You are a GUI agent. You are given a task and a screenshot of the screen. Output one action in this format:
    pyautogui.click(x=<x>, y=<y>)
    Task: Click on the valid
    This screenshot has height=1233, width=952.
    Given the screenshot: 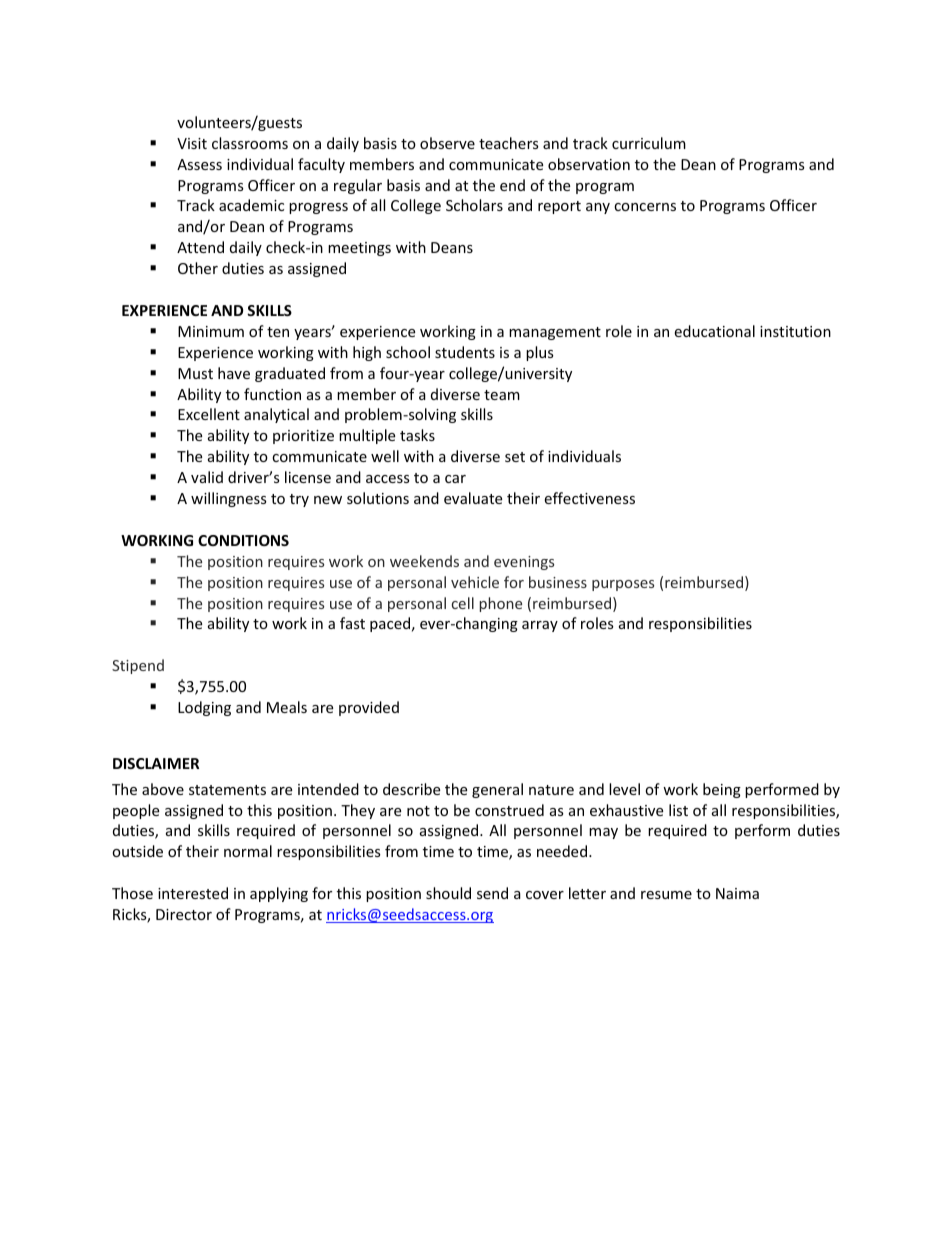 What is the action you would take?
    pyautogui.click(x=207, y=477)
